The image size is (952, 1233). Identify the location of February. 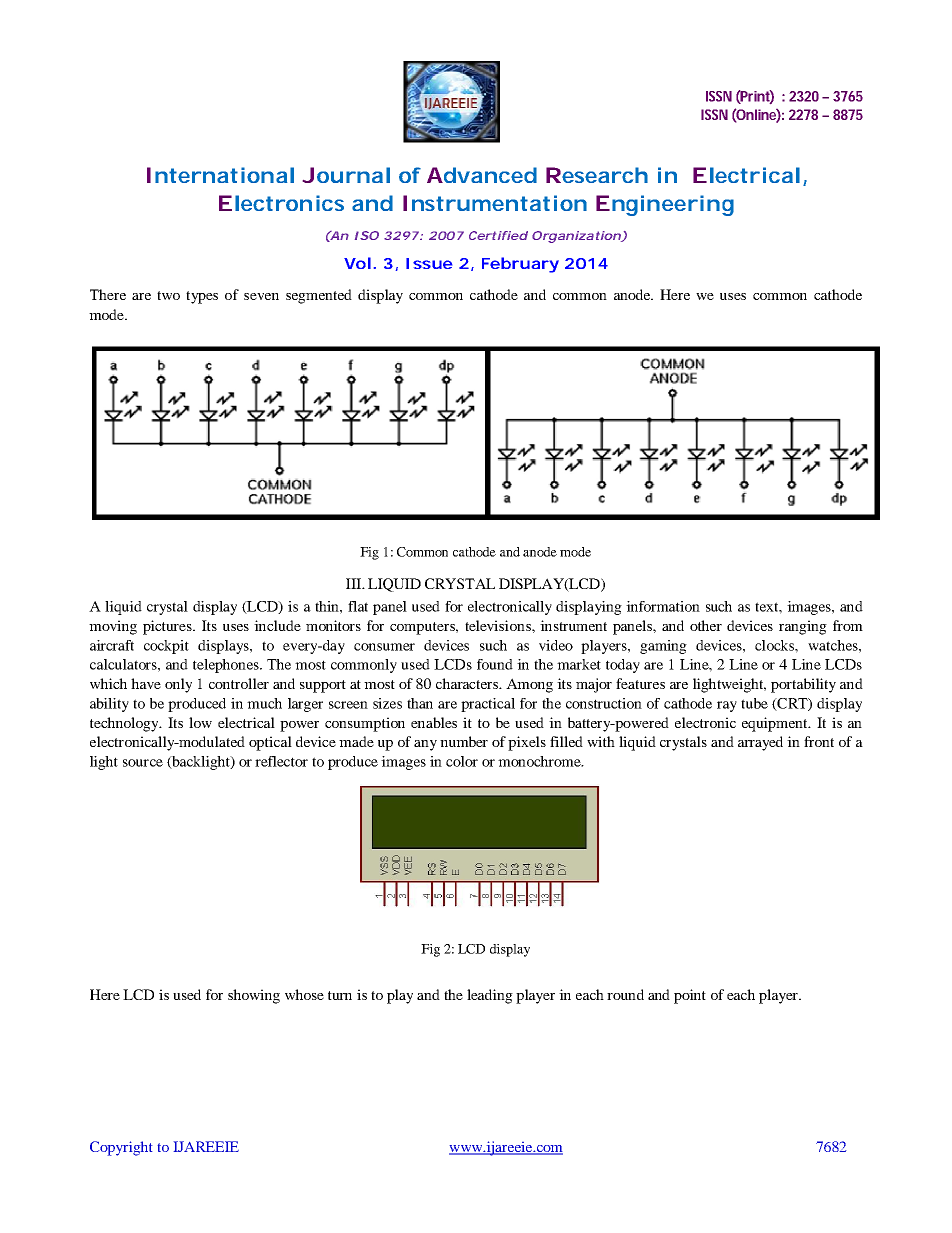
(520, 265).
